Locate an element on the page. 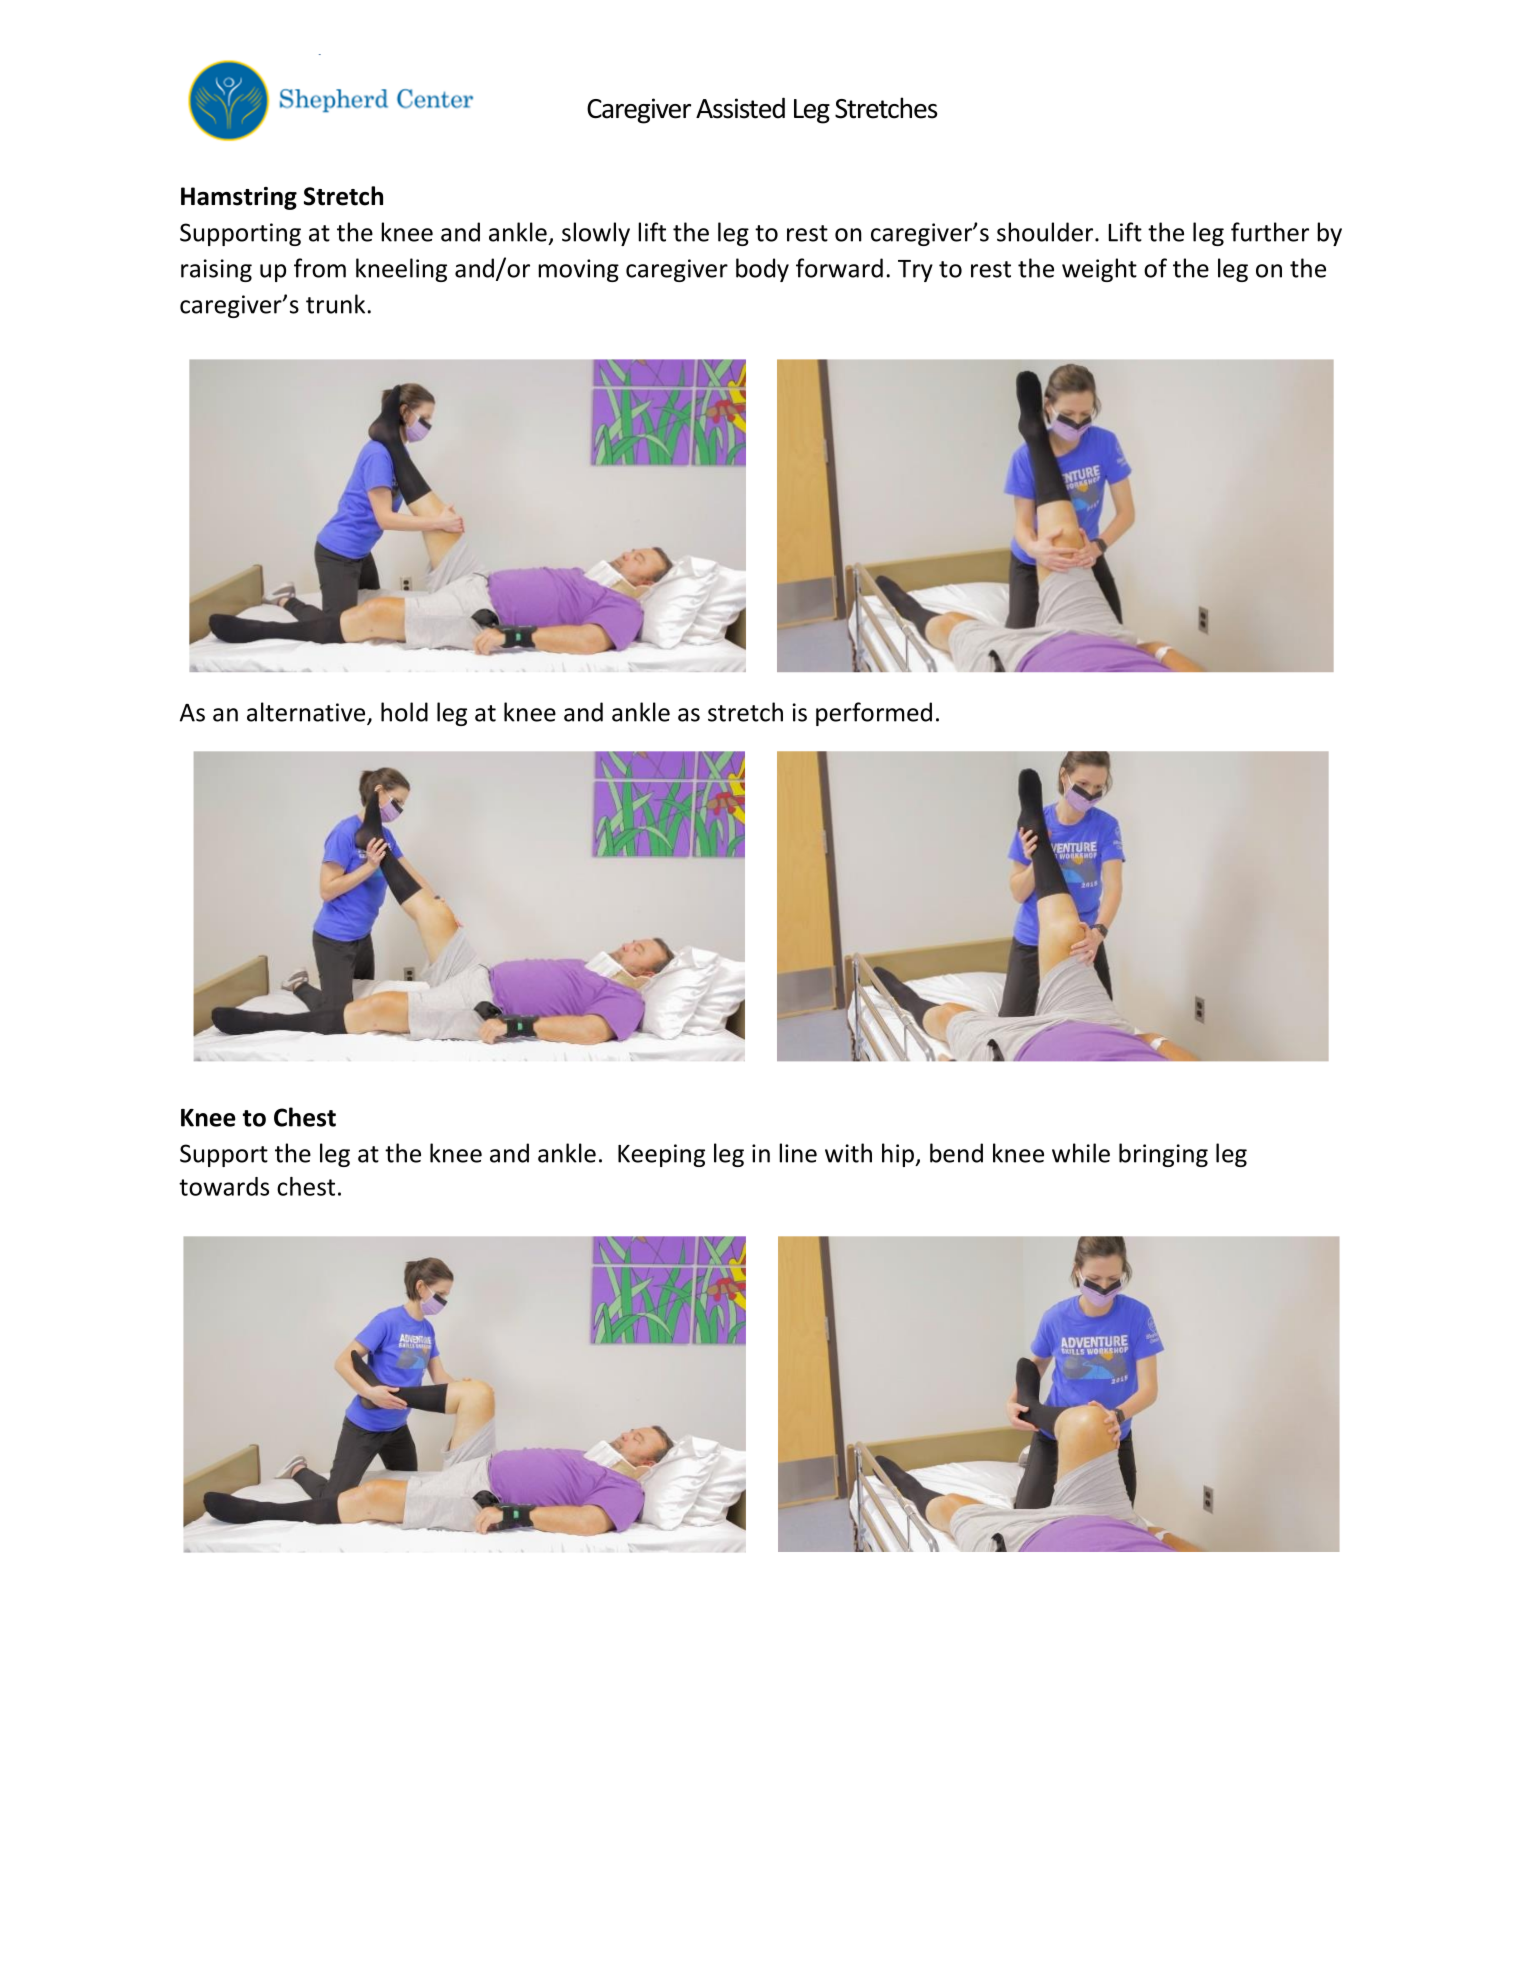  towards is located at coordinates (224, 1186).
